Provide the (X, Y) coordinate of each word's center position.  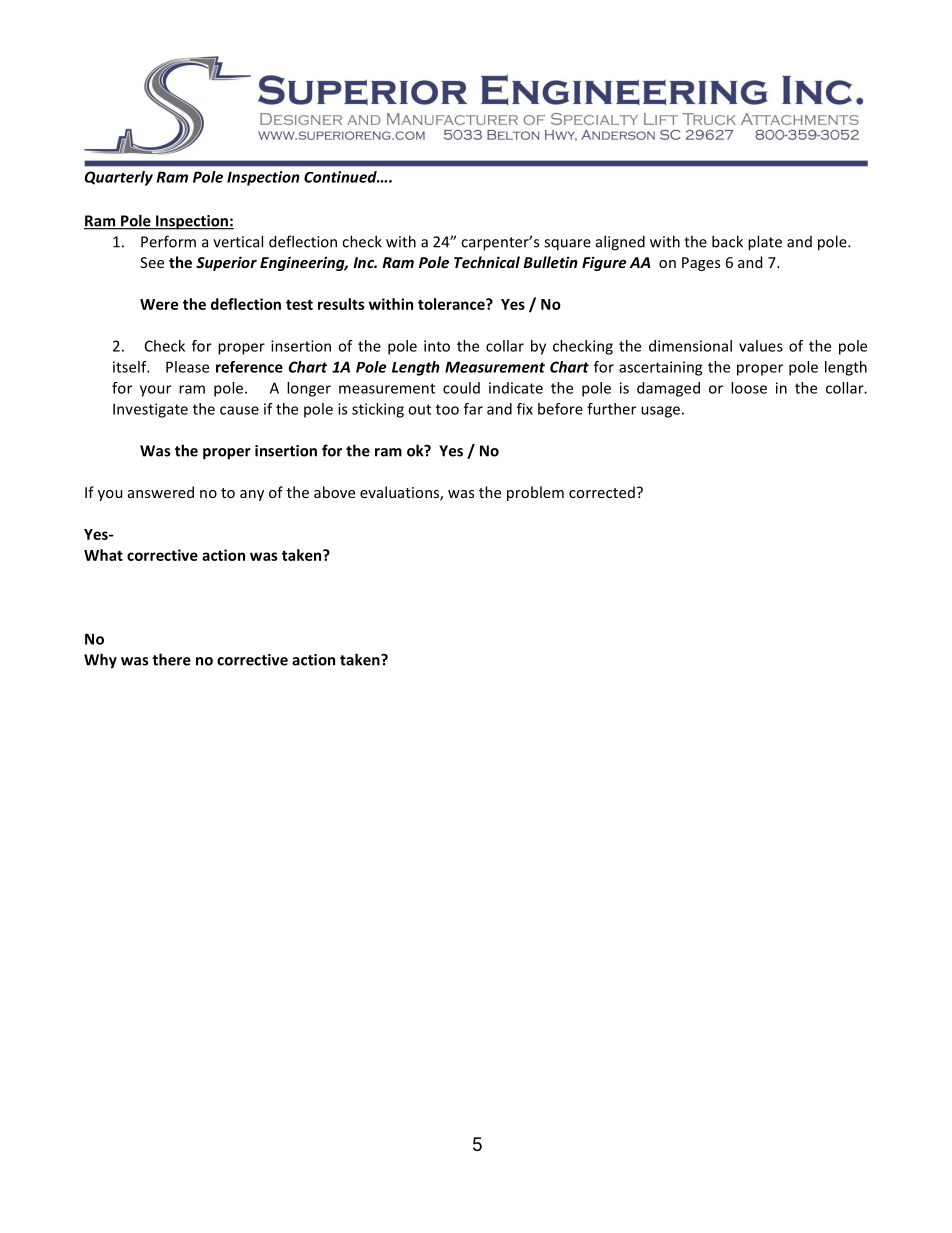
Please (187, 367)
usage (660, 412)
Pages (701, 264)
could (461, 388)
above (334, 492)
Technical (487, 262)
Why (100, 661)
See (152, 262)
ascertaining (660, 368)
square (567, 245)
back (727, 241)
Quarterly (119, 178)
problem (535, 493)
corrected (602, 492)
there (171, 659)
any (252, 495)
